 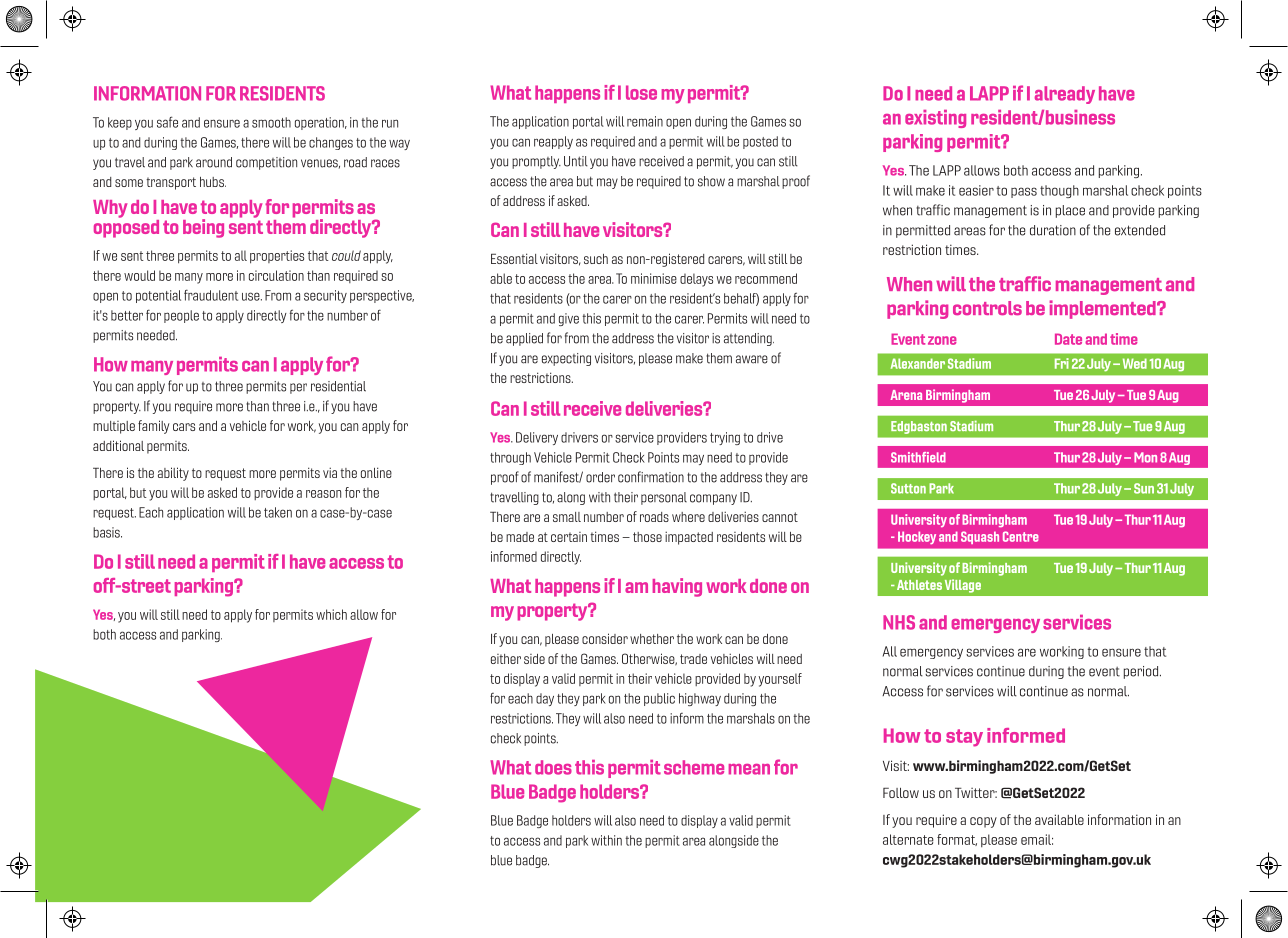 I want to click on Date, so click(x=1068, y=339).
